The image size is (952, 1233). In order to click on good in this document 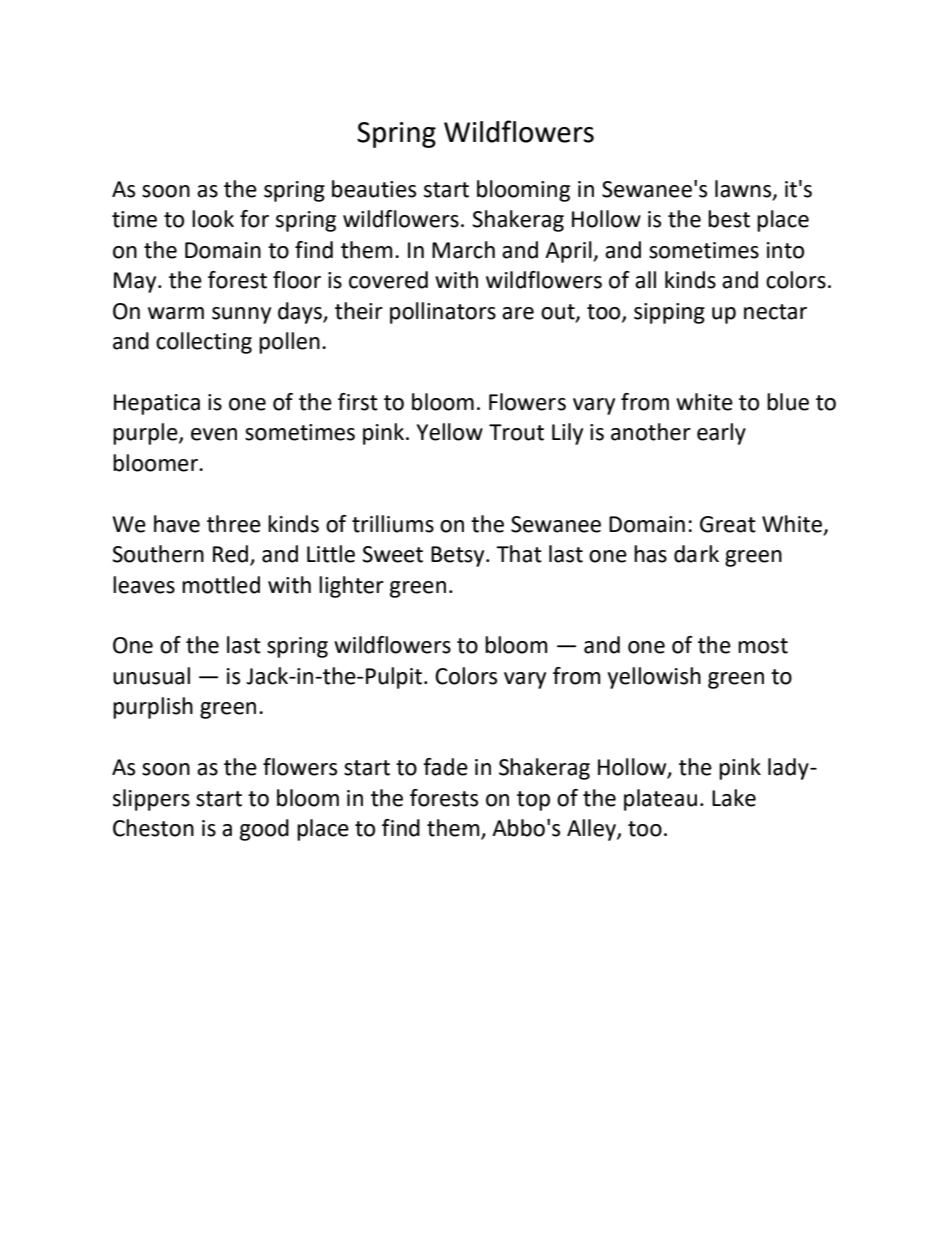, I will do `click(264, 830)`.
